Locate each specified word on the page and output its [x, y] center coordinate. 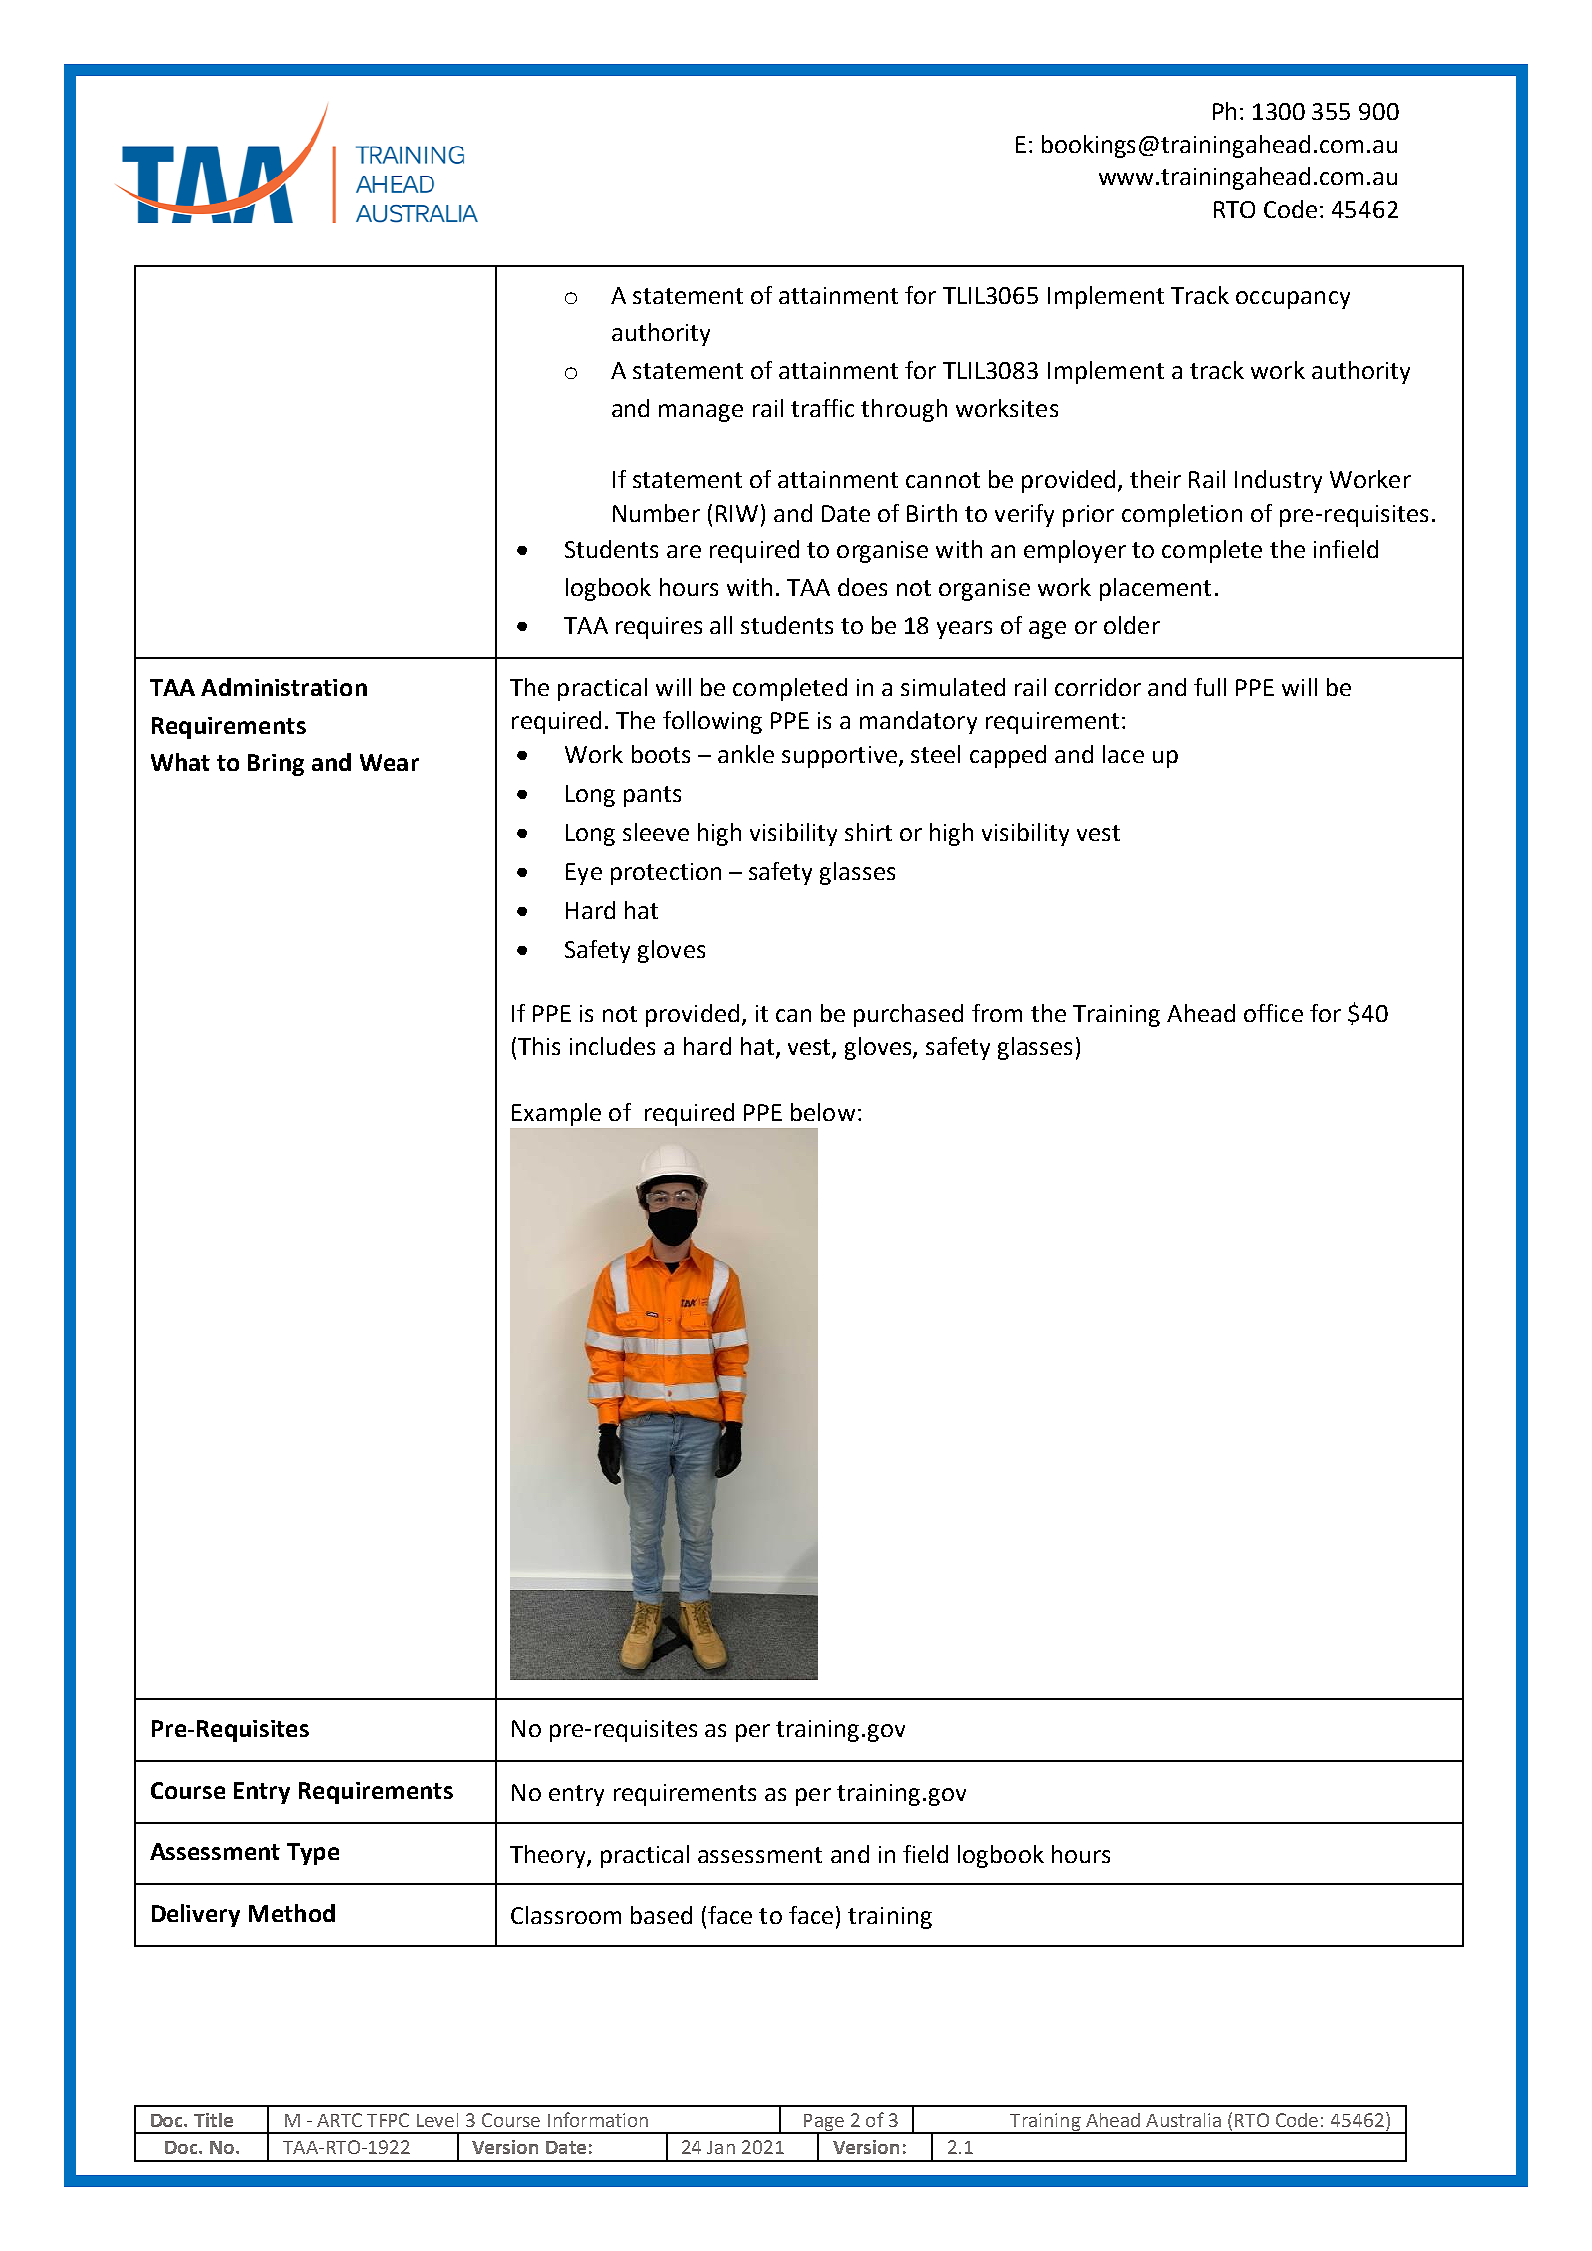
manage [701, 413]
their [1155, 479]
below [823, 1112]
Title [213, 2120]
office [1273, 1013]
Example [556, 1114]
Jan [721, 2147]
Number [656, 513]
